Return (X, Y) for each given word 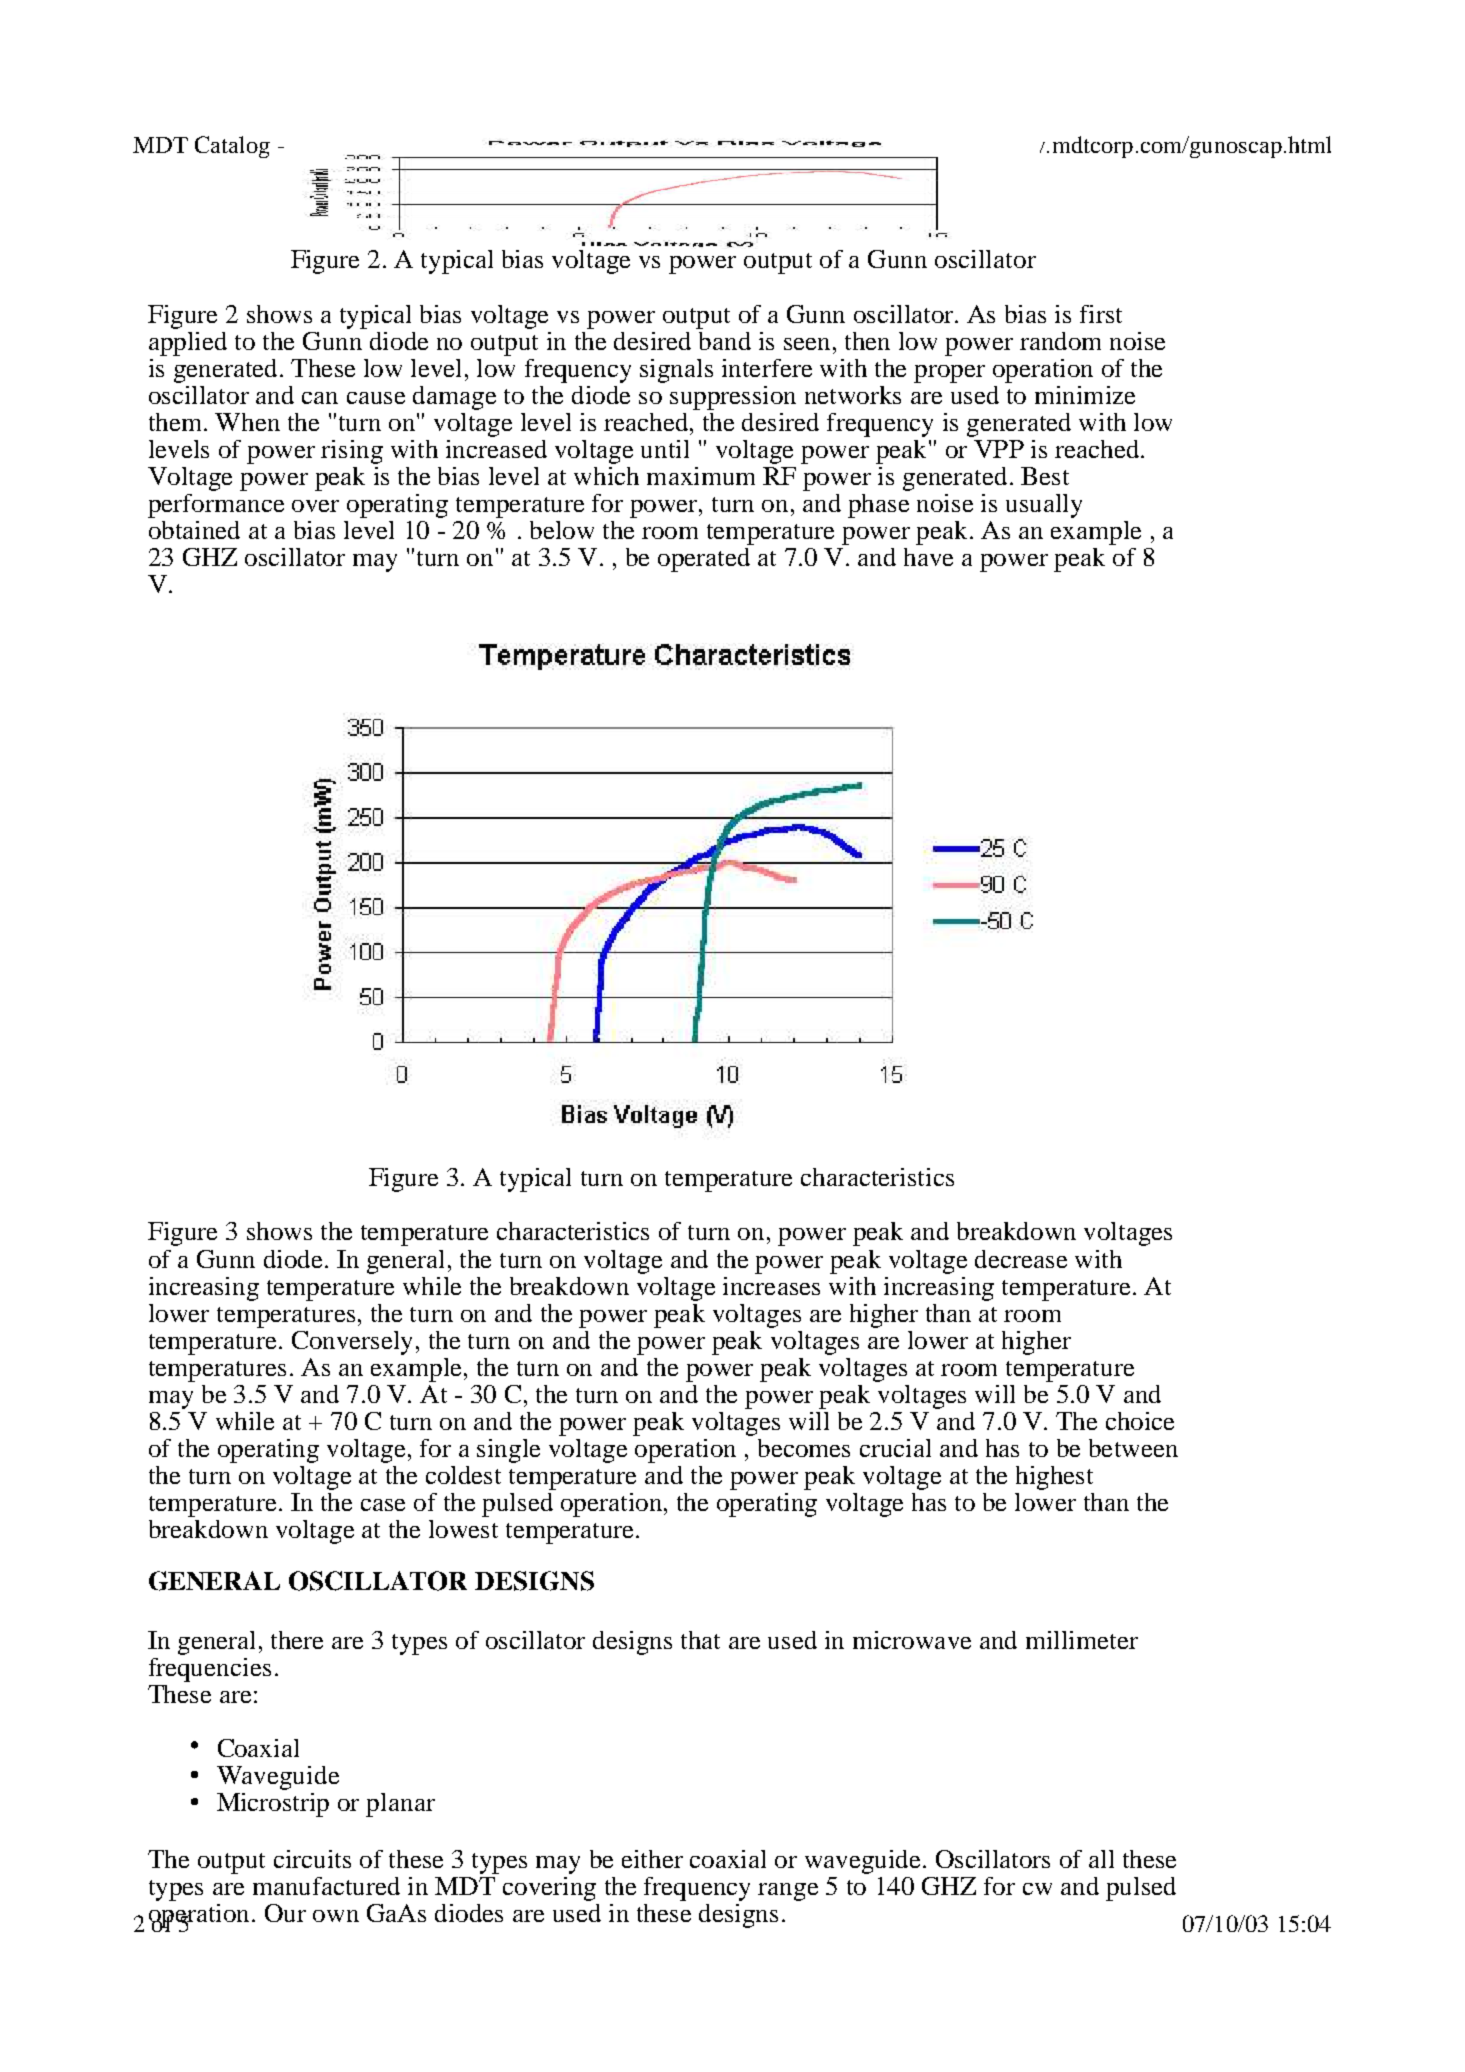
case (383, 1505)
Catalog (232, 147)
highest (1054, 1478)
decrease (1021, 1259)
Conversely (352, 1343)
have (928, 557)
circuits (312, 1859)
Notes (608, 144)
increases (771, 1286)
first (1101, 314)
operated (704, 560)
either (652, 1859)
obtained (194, 530)
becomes (804, 1448)
